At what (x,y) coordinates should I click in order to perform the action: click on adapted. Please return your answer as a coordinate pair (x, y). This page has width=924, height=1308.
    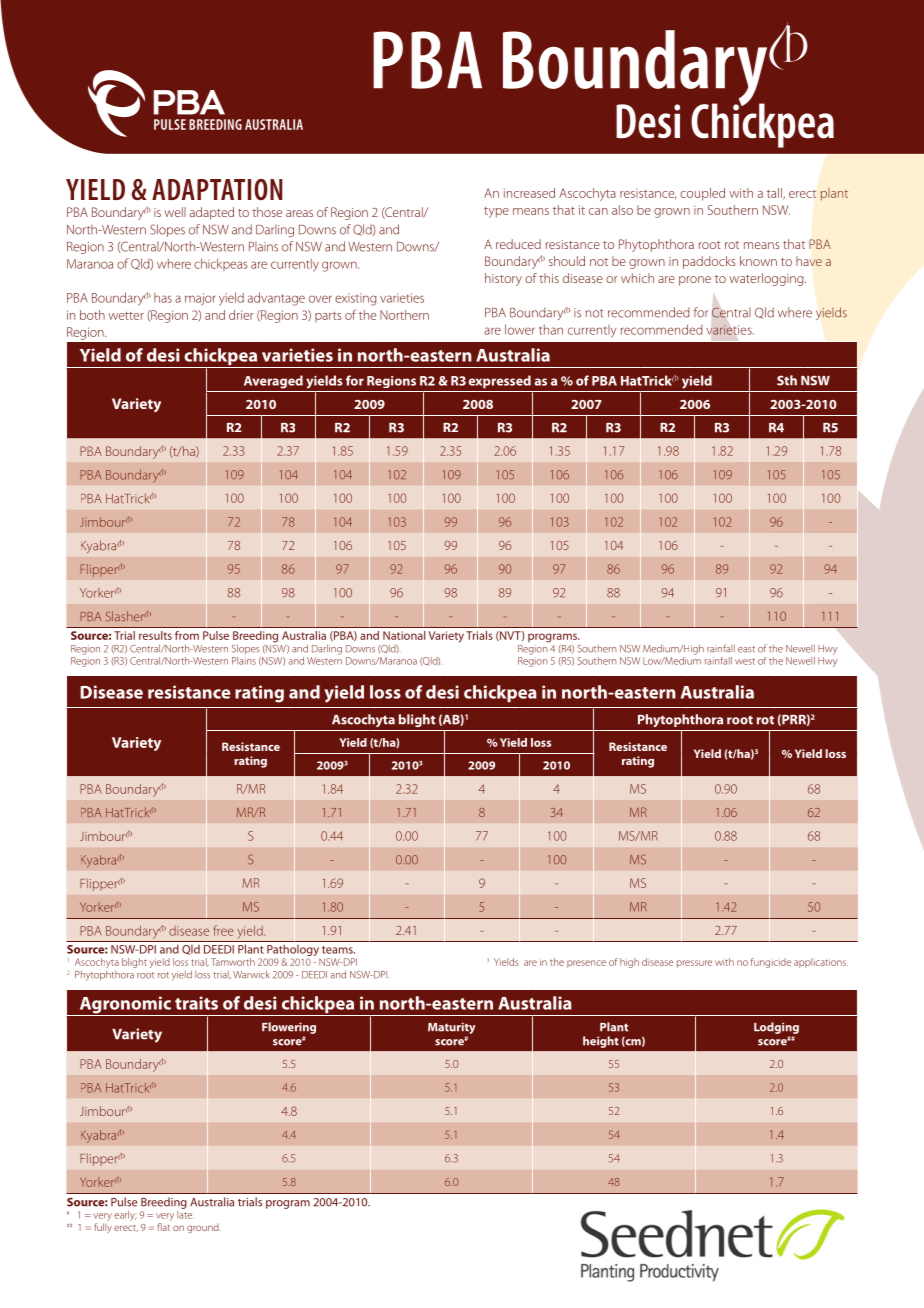
    Looking at the image, I should click on (212, 213).
